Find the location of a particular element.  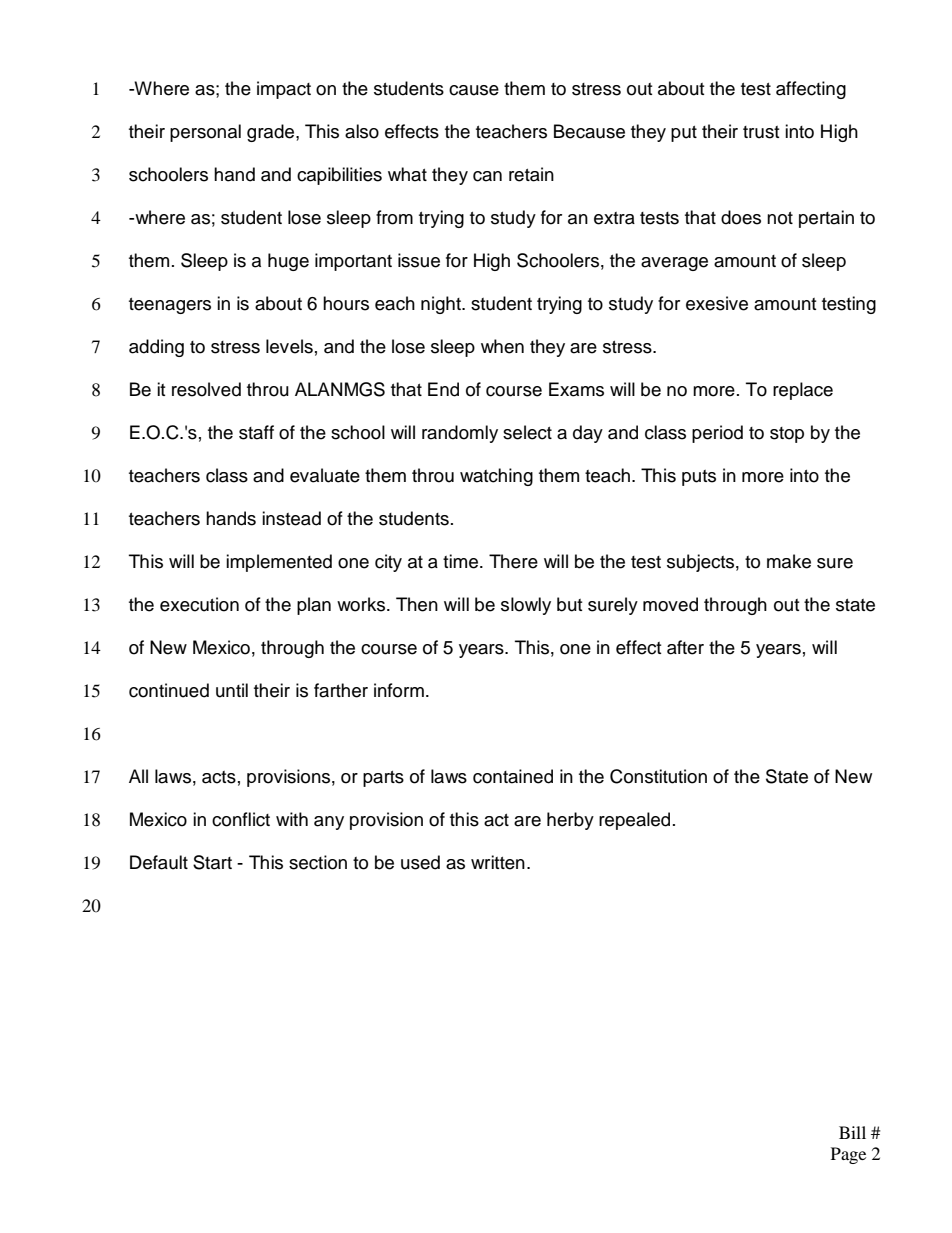

can is located at coordinates (487, 176).
